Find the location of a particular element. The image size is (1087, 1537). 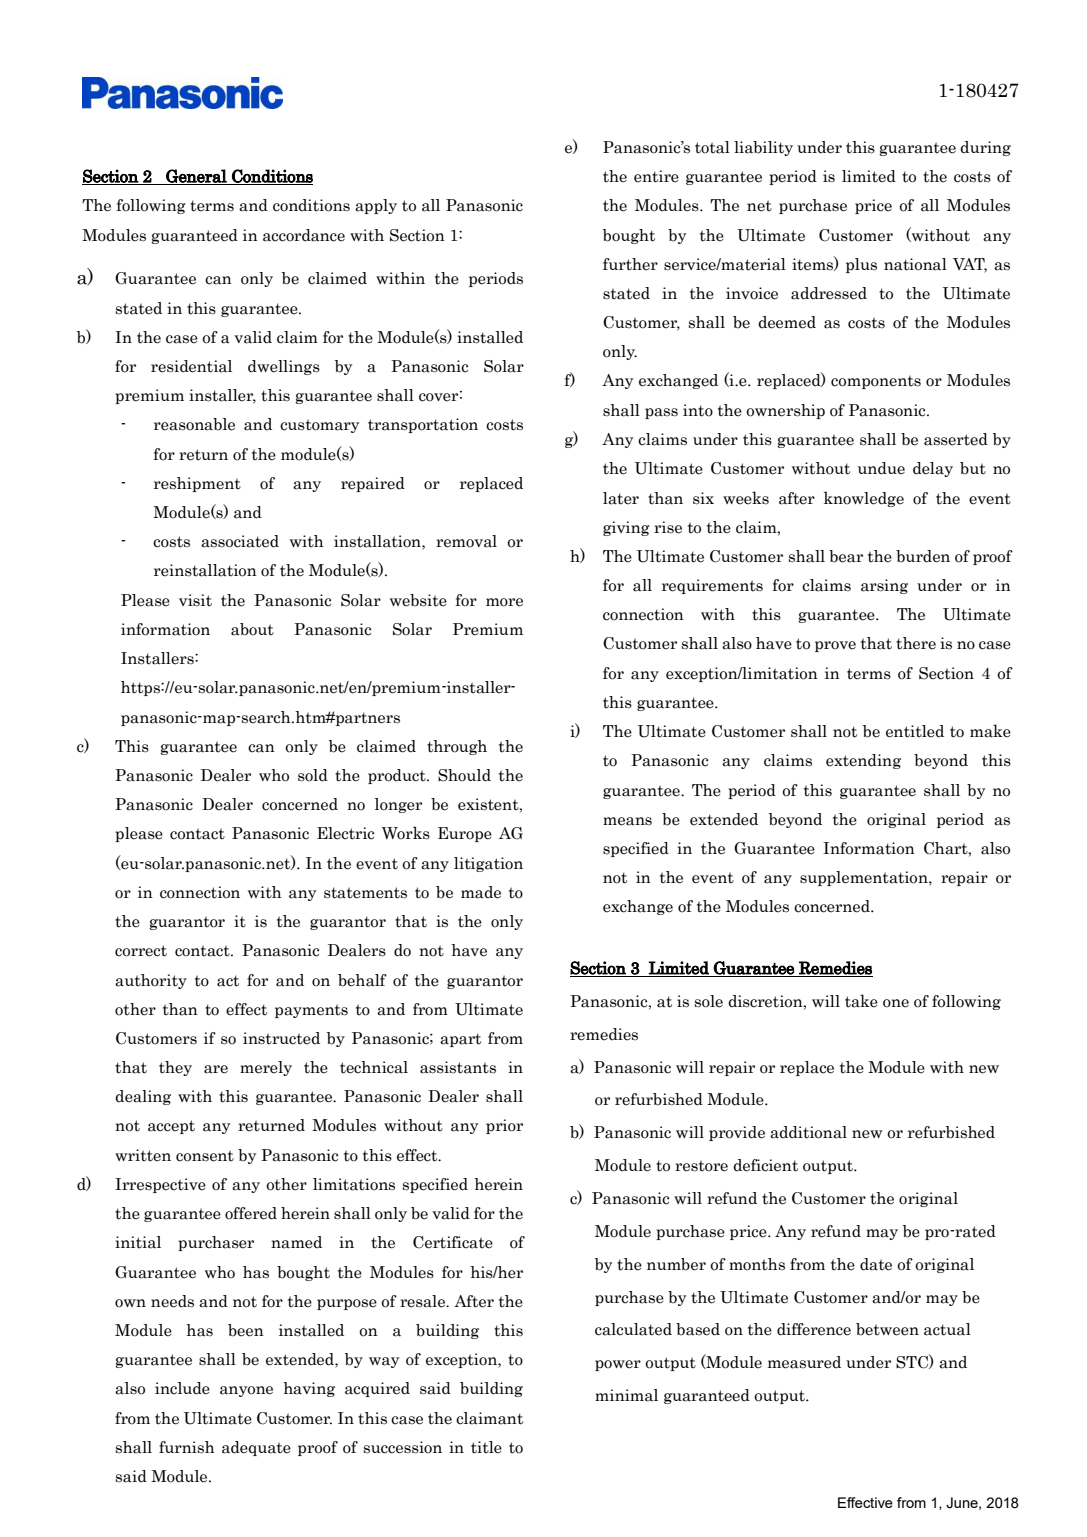

prior is located at coordinates (504, 1126).
